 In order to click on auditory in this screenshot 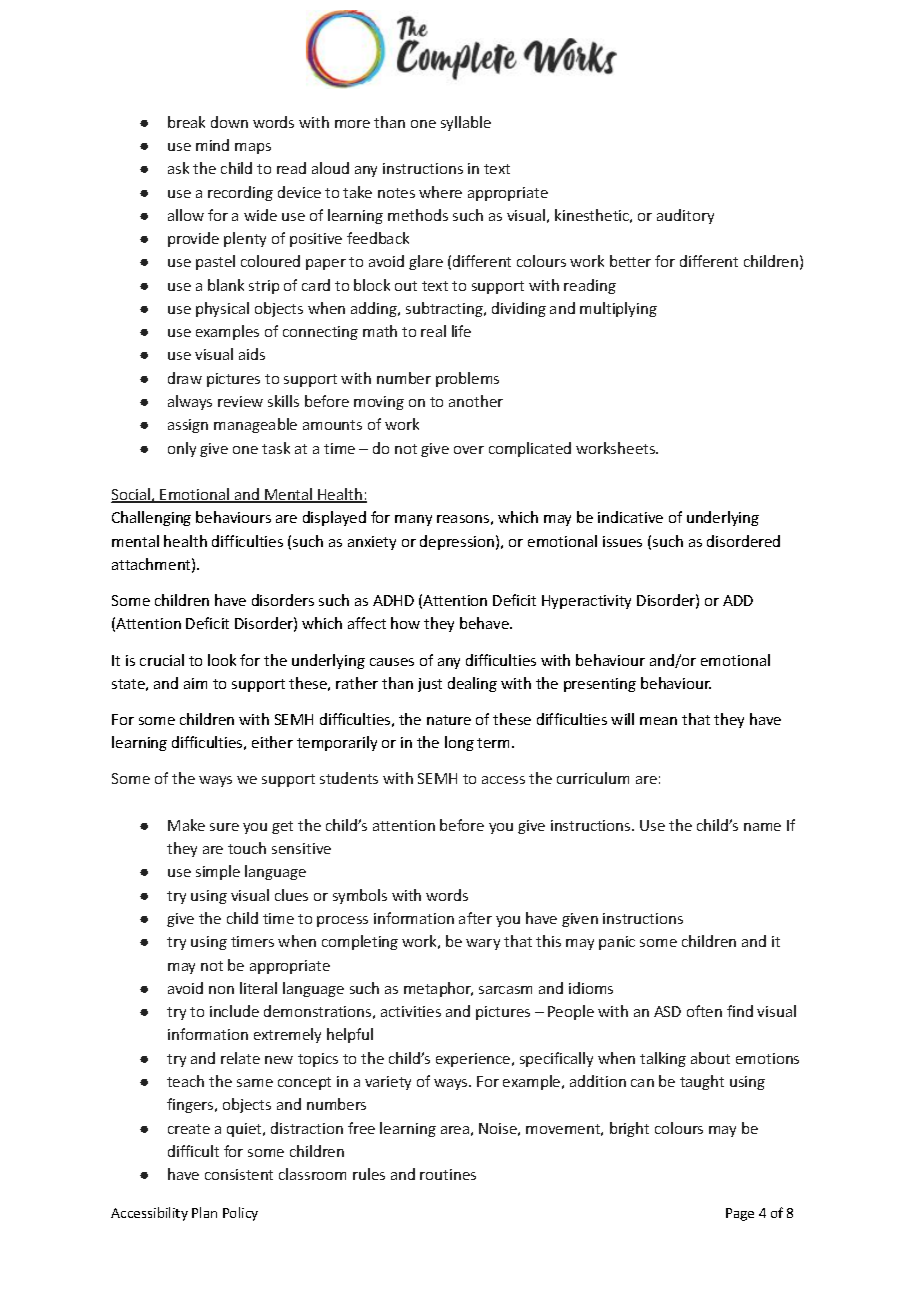, I will do `click(685, 216)`.
